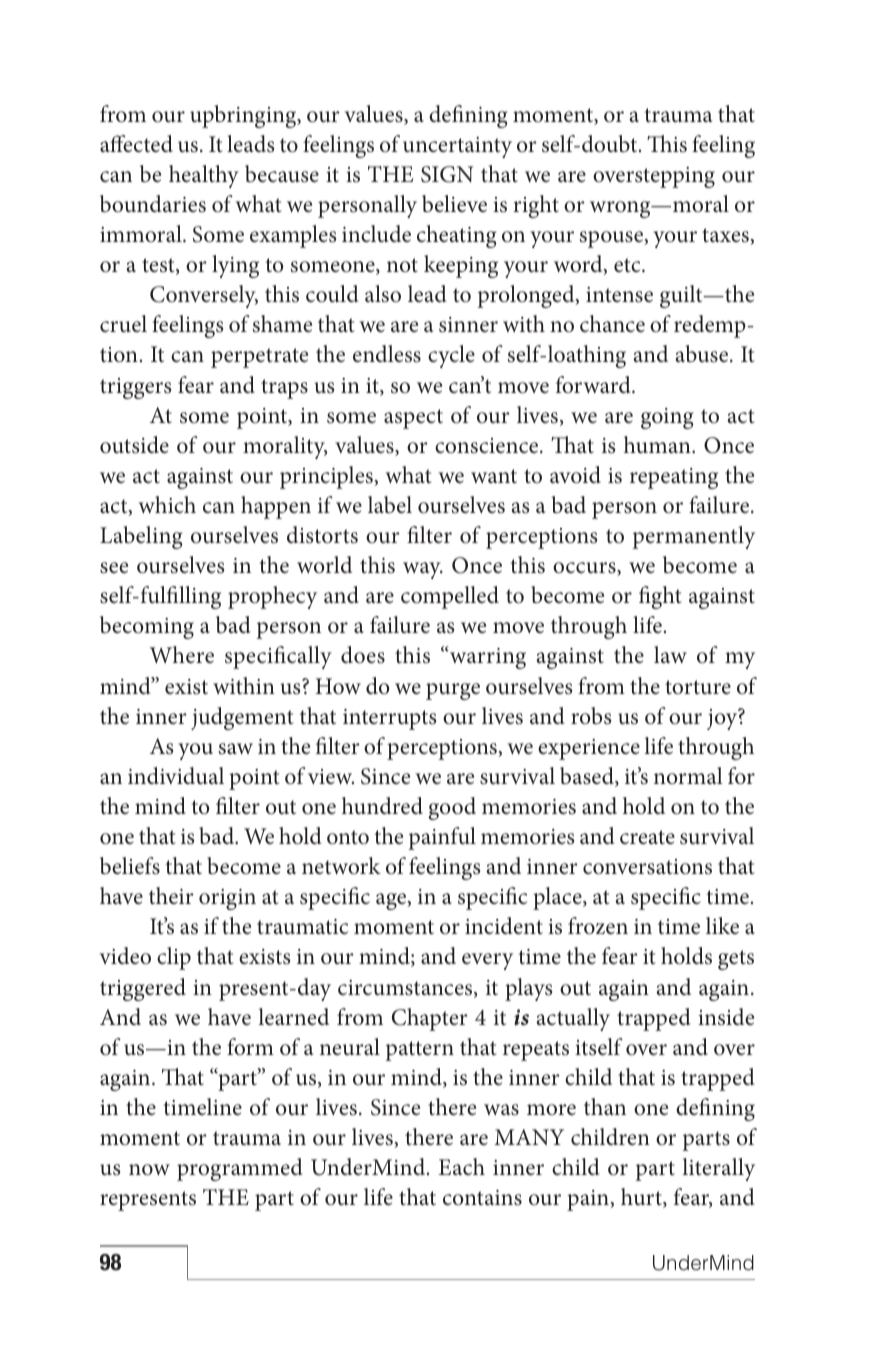 This screenshot has width=896, height=1345. I want to click on repeating, so click(674, 478).
